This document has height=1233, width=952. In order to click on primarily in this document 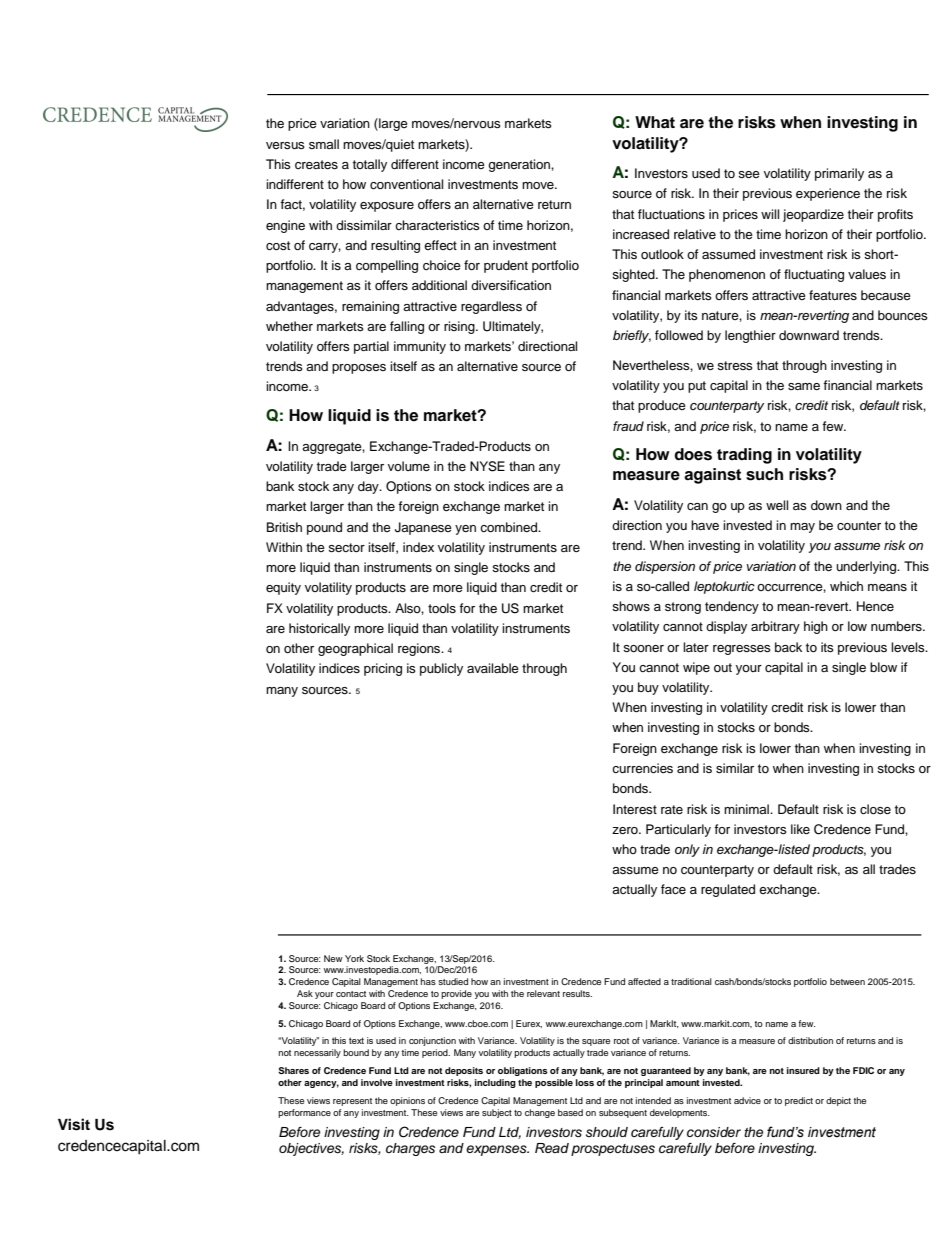, I will do `click(839, 174)`.
